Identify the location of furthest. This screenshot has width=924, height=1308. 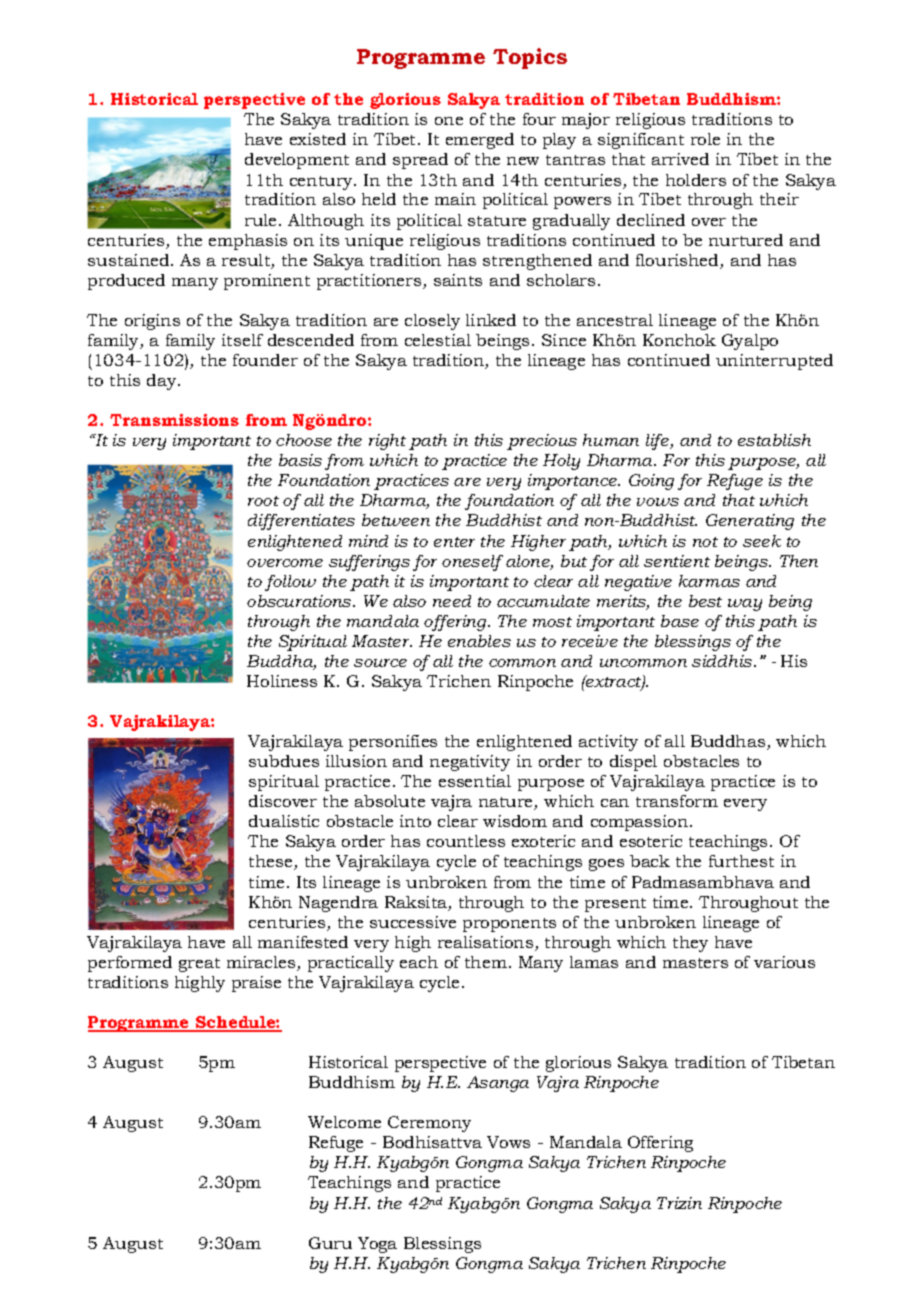
(741, 861).
